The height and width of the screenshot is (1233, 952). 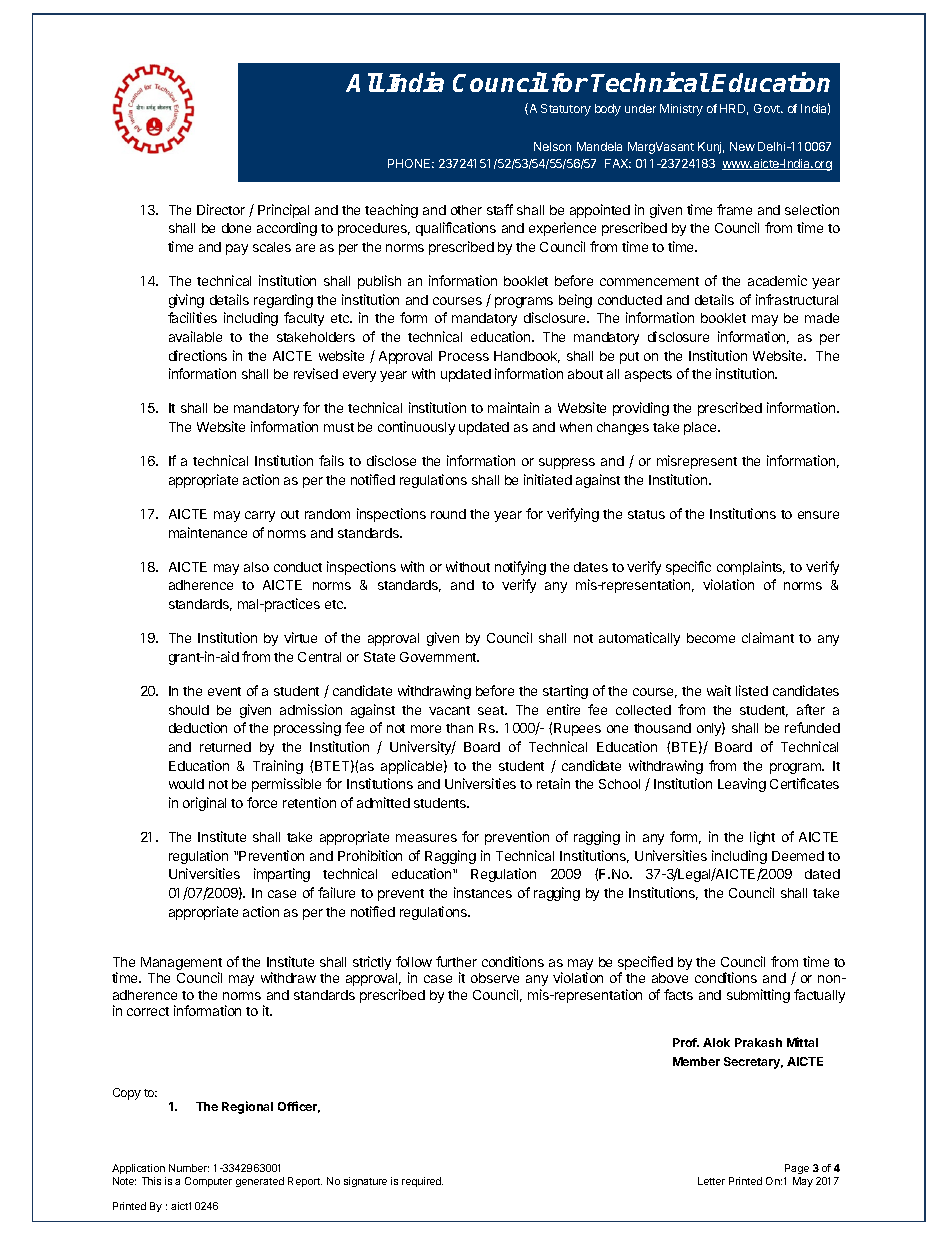 I want to click on required, so click(x=422, y=1182).
